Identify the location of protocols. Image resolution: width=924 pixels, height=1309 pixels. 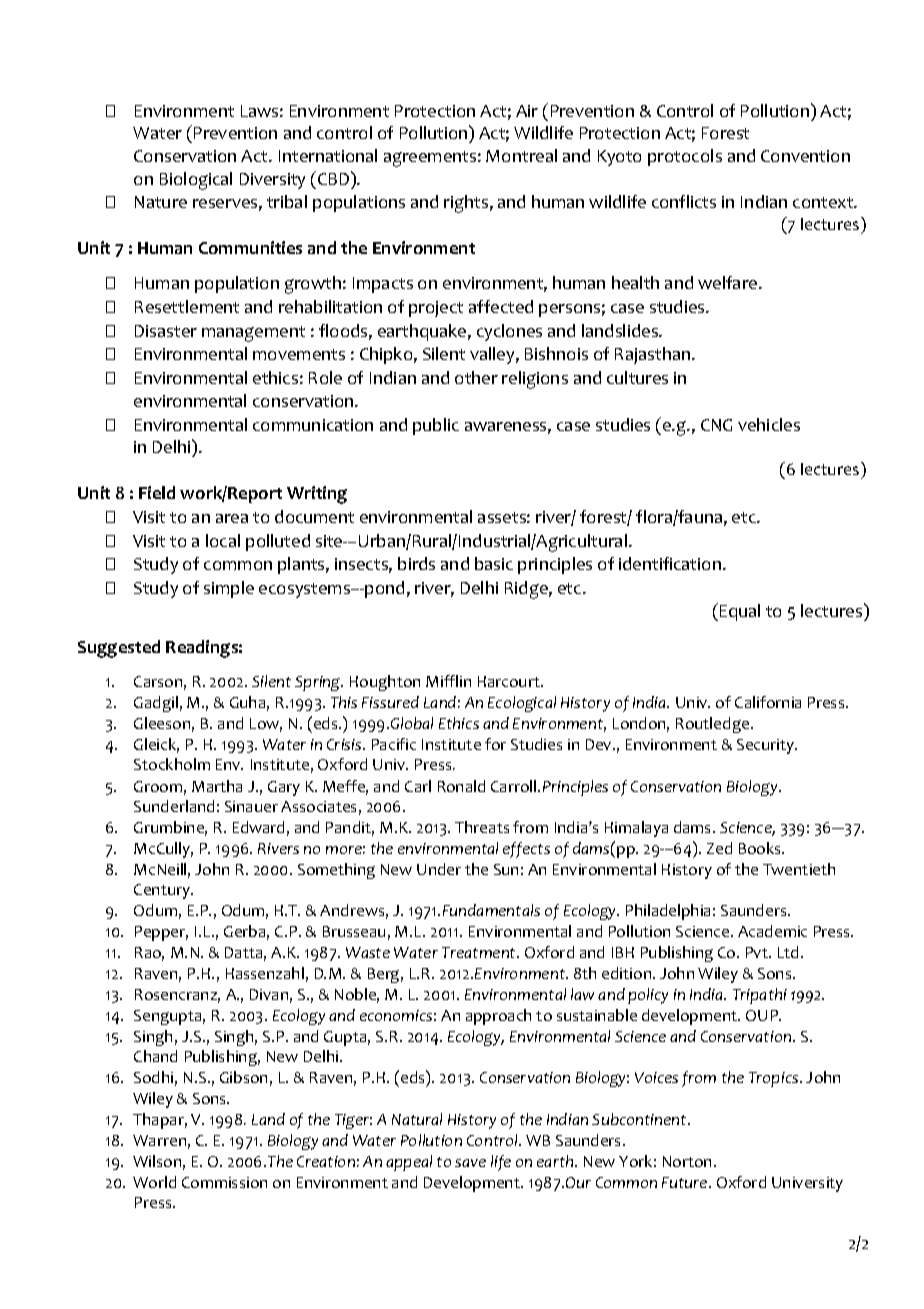
(685, 157).
